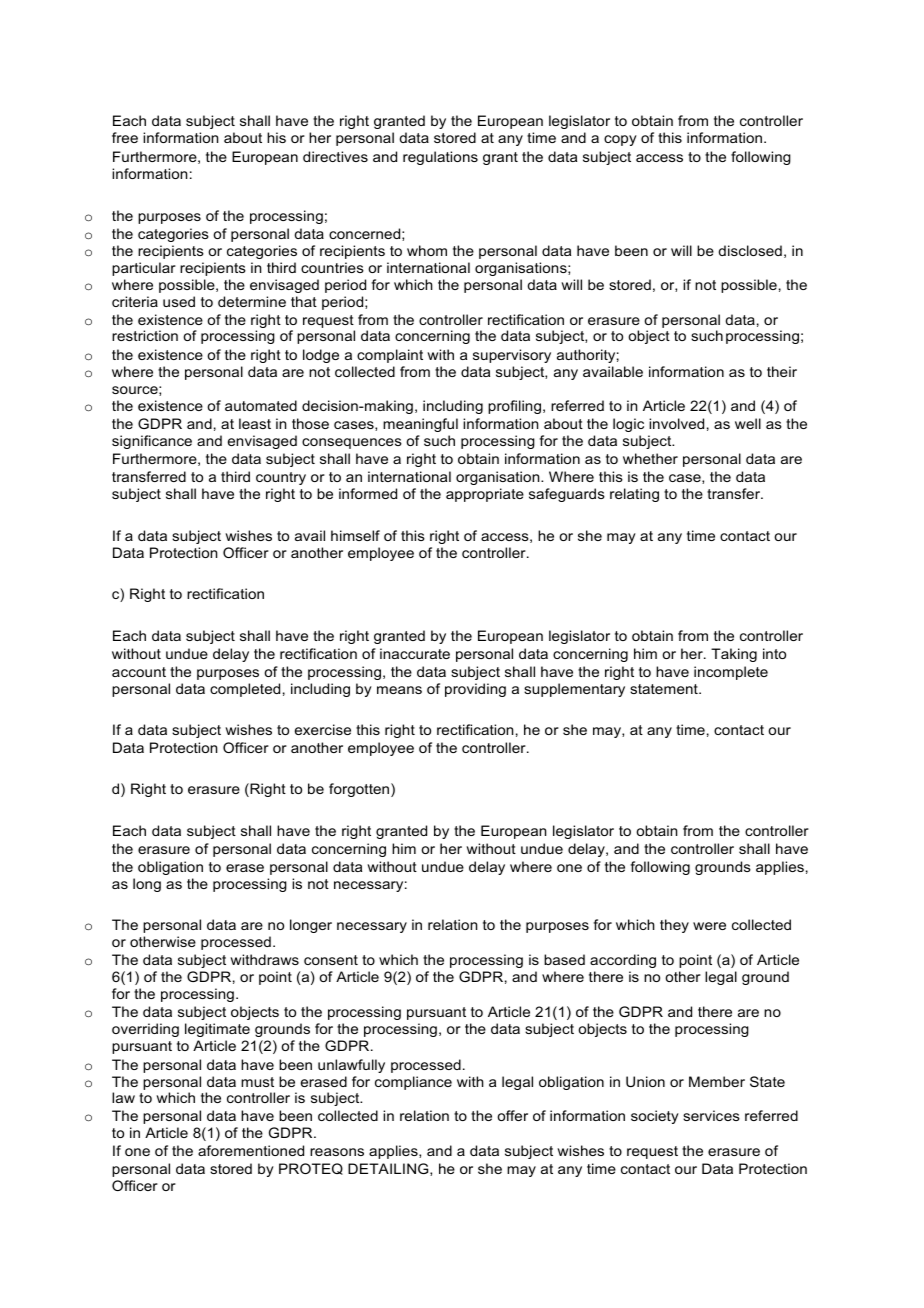 This screenshot has width=924, height=1308. I want to click on country, so click(281, 478).
